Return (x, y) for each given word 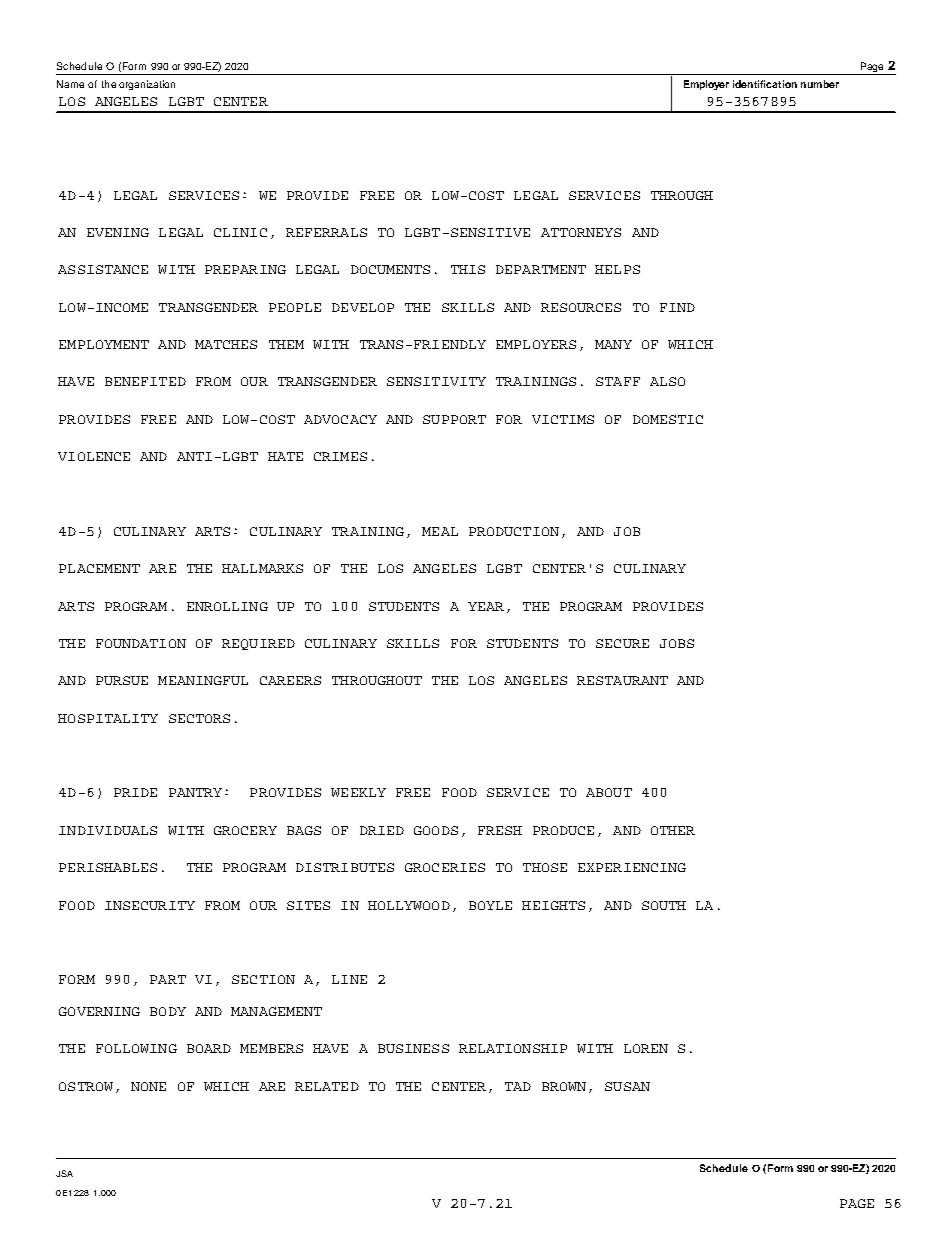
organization (147, 85)
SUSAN (627, 1086)
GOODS (436, 830)
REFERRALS (326, 232)
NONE (148, 1086)
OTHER (673, 830)
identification (765, 84)
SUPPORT (454, 419)
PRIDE (135, 792)
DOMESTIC (668, 419)
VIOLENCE (94, 456)
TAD (518, 1086)
